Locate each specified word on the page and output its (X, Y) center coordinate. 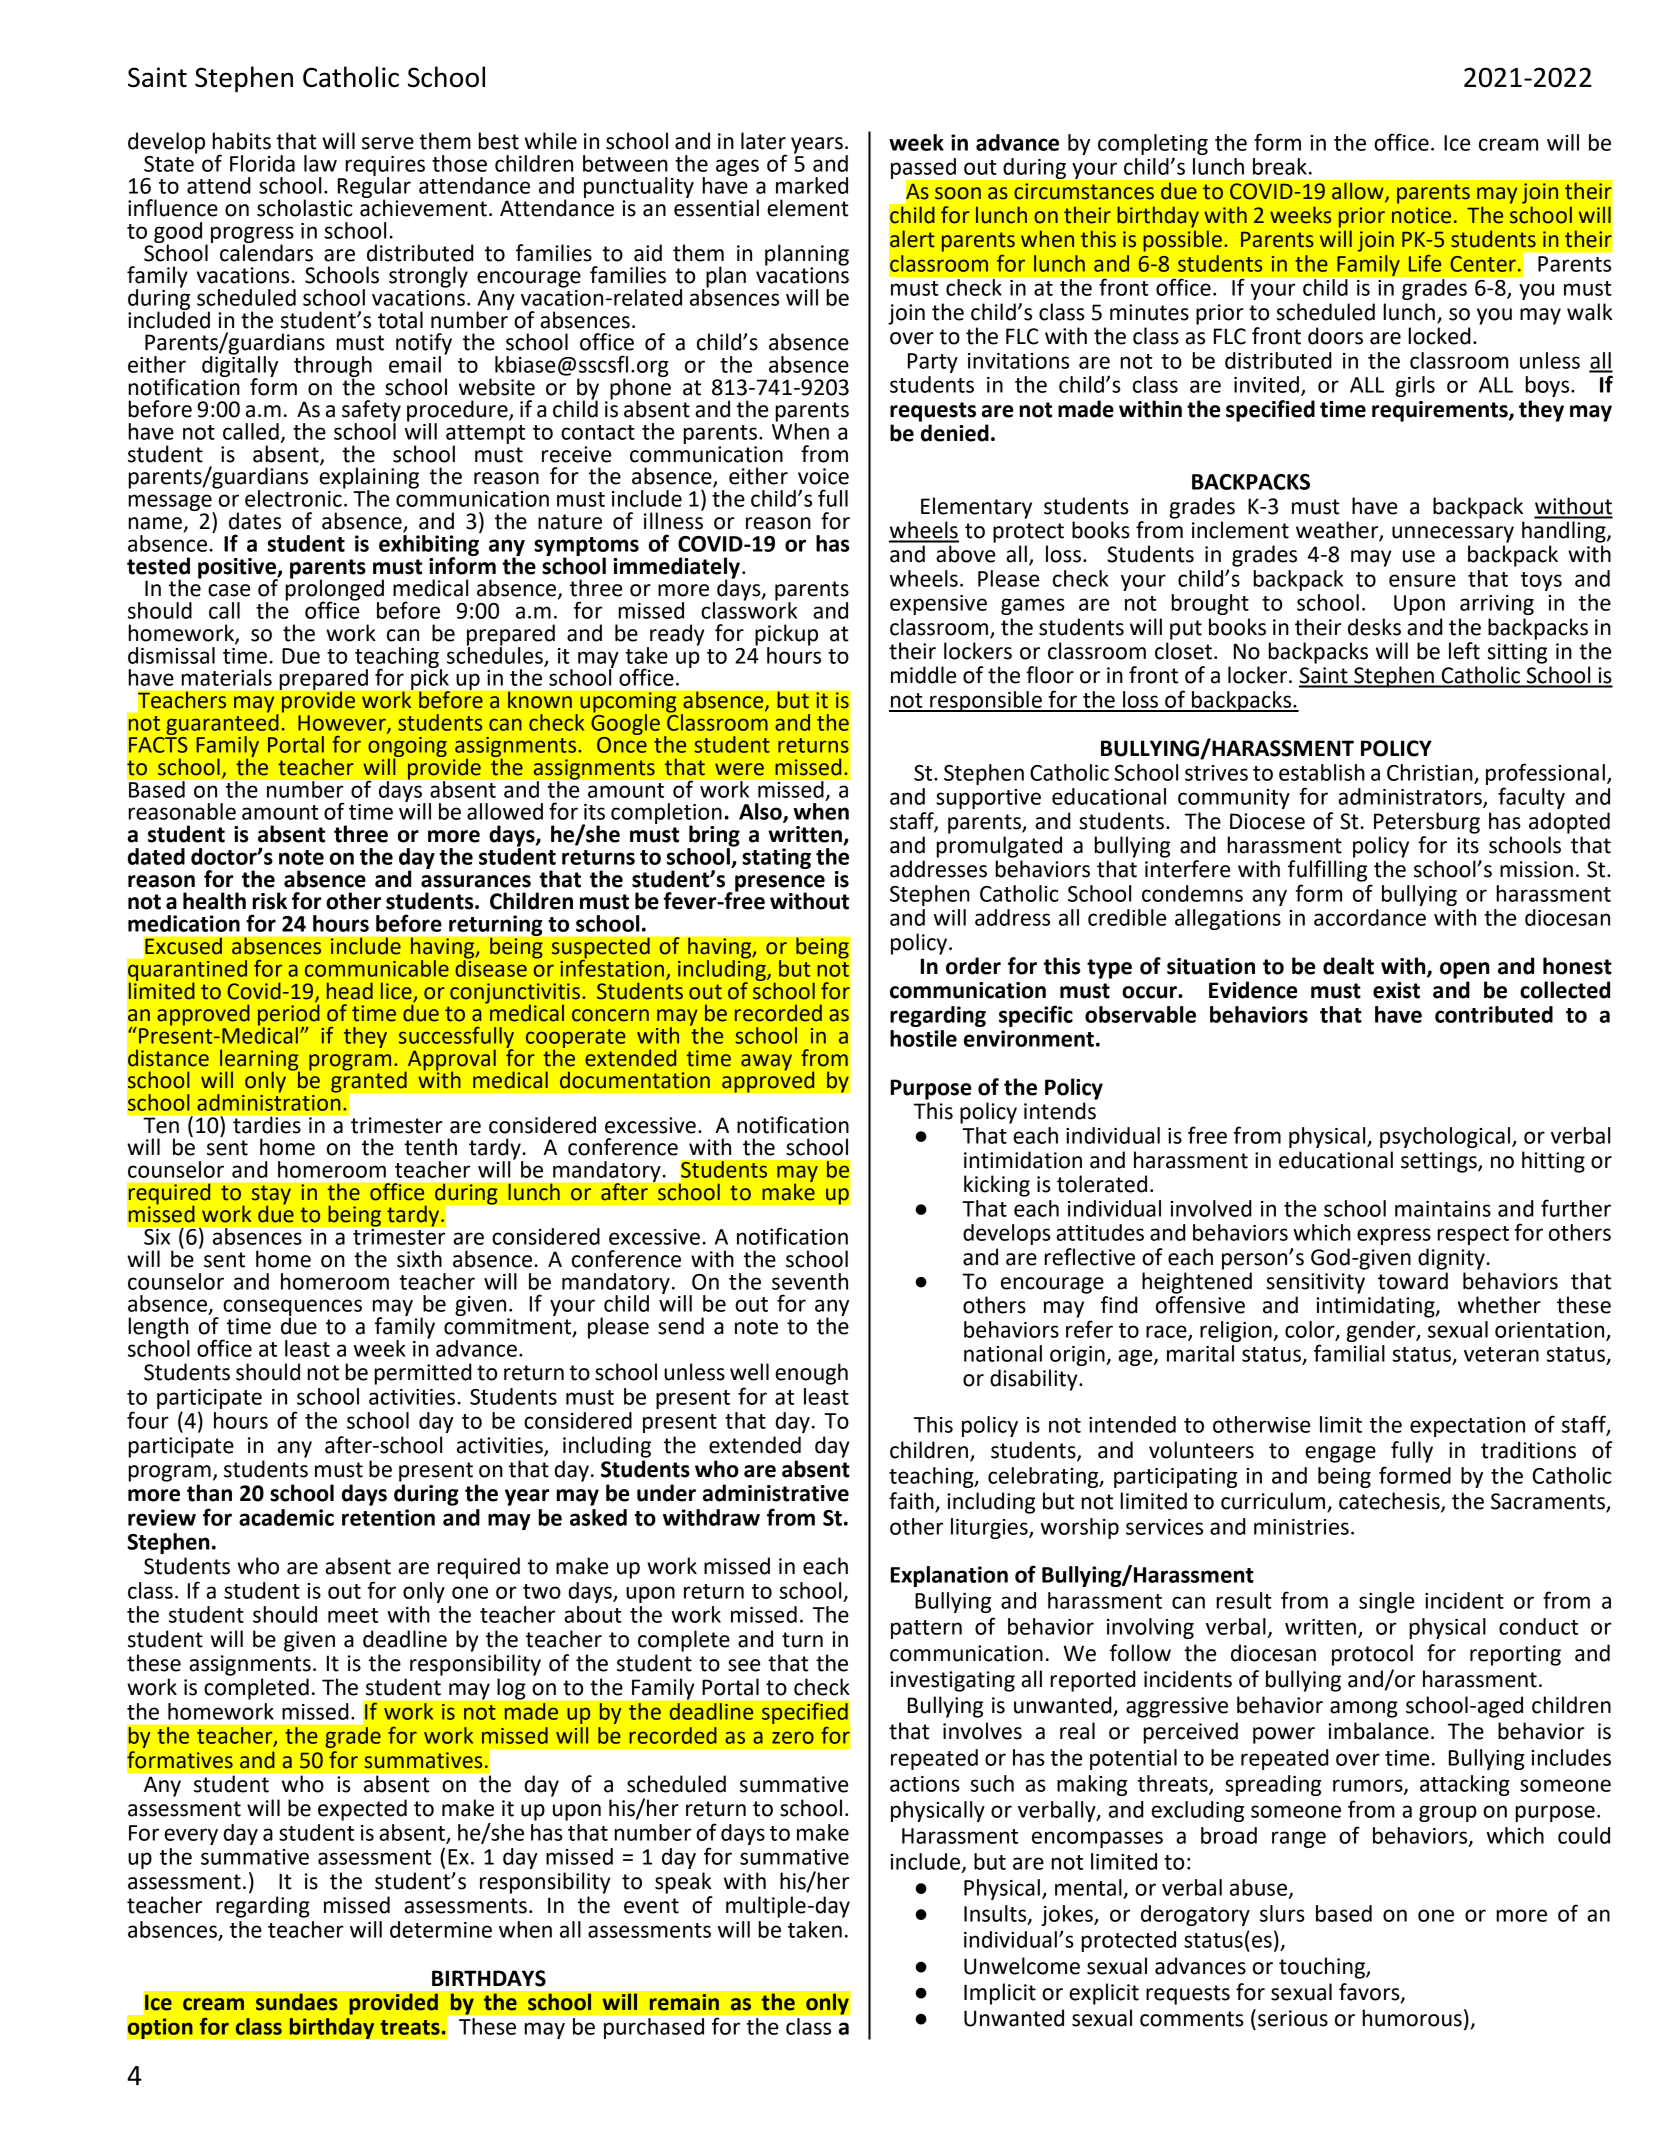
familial (1349, 1353)
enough (811, 1374)
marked (812, 185)
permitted (423, 1374)
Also (761, 812)
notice (1421, 215)
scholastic (304, 208)
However (343, 724)
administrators (1411, 797)
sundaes (296, 2002)
